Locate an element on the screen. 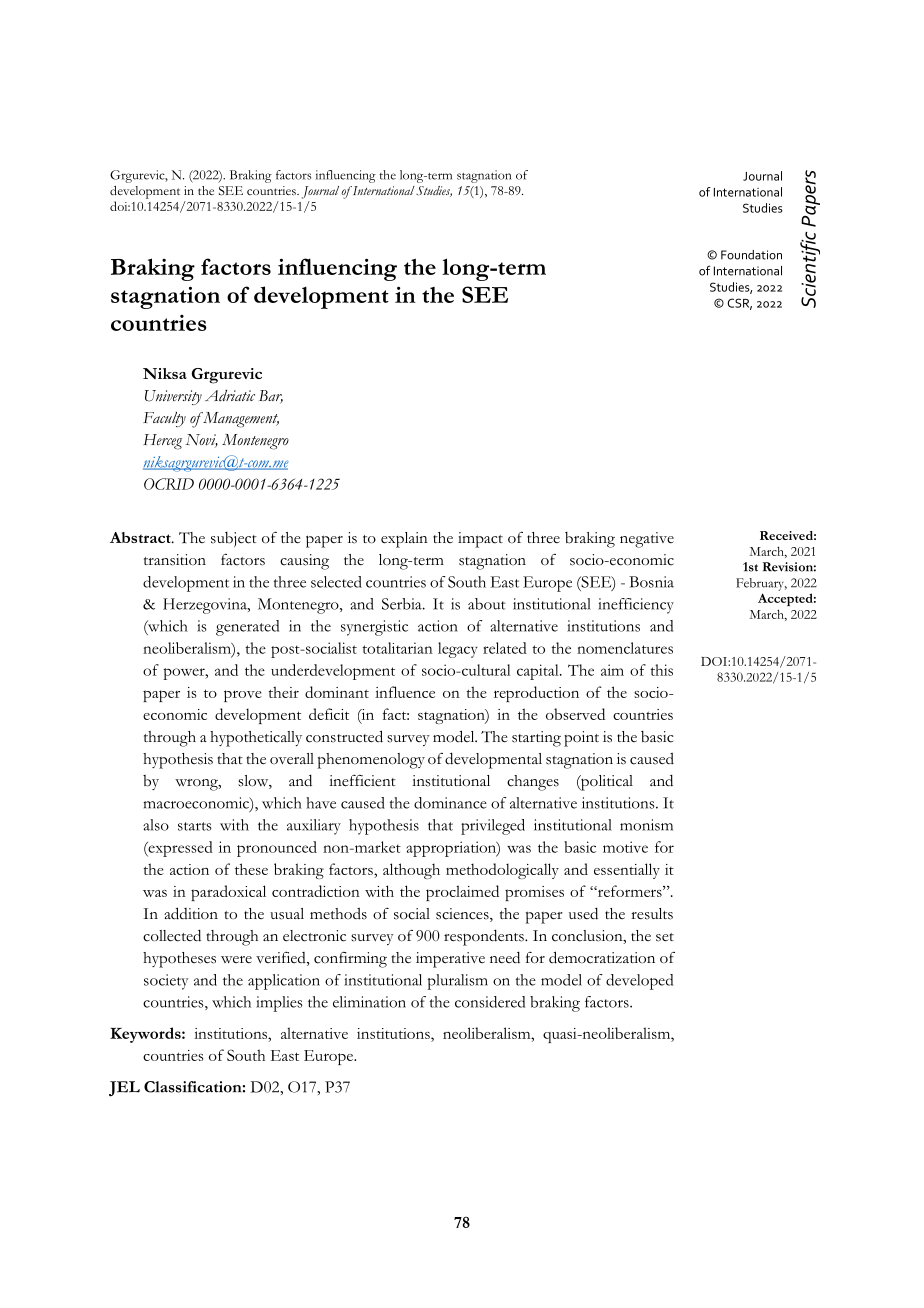 The width and height of the screenshot is (924, 1308). Foundation is located at coordinates (751, 255).
